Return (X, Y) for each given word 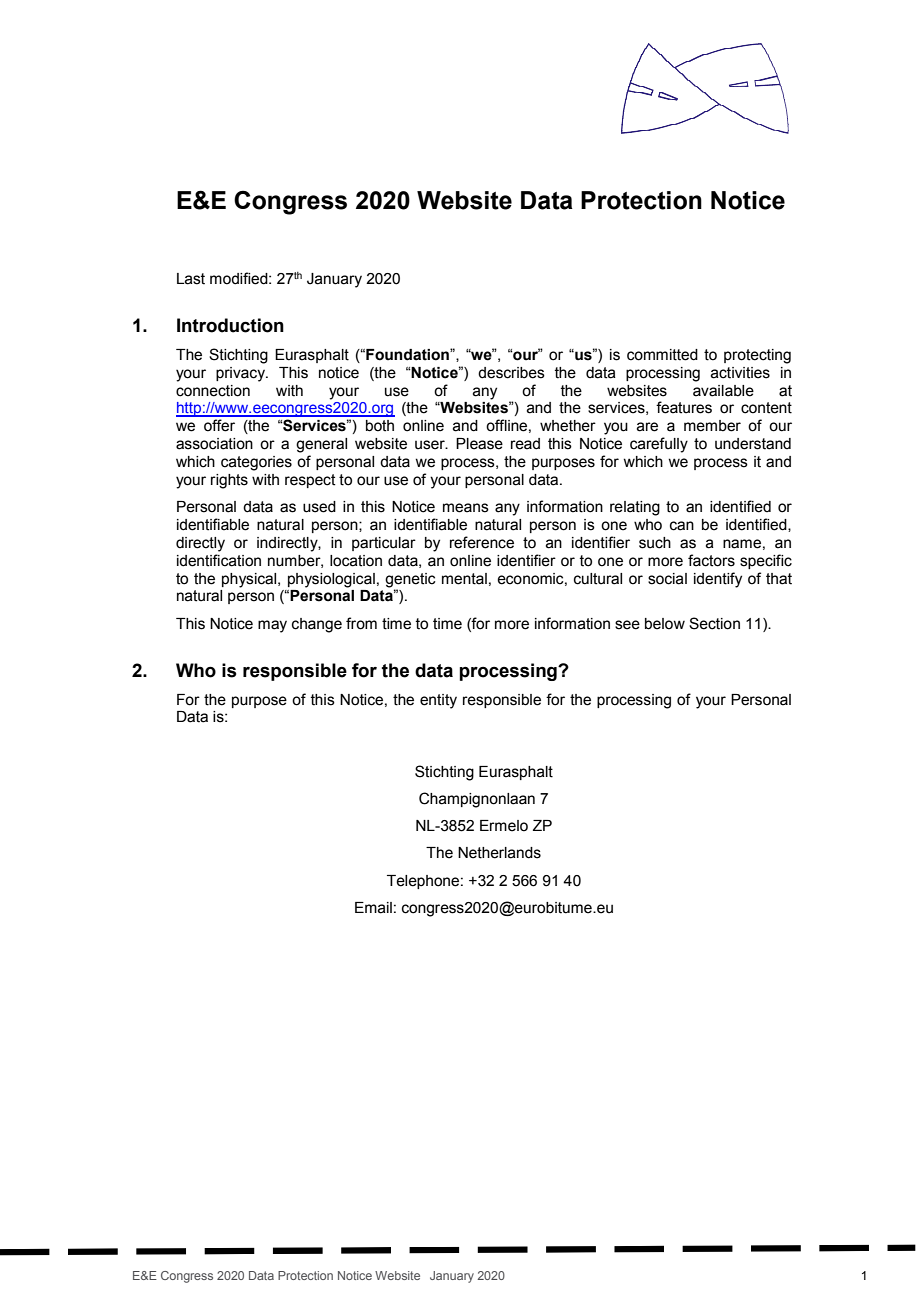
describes (511, 373)
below (665, 624)
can (682, 526)
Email (373, 908)
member (712, 426)
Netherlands (499, 853)
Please (479, 444)
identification (219, 560)
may (272, 626)
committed (662, 355)
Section (714, 623)
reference (482, 542)
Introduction (230, 325)
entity (438, 701)
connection (213, 391)
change (317, 625)
